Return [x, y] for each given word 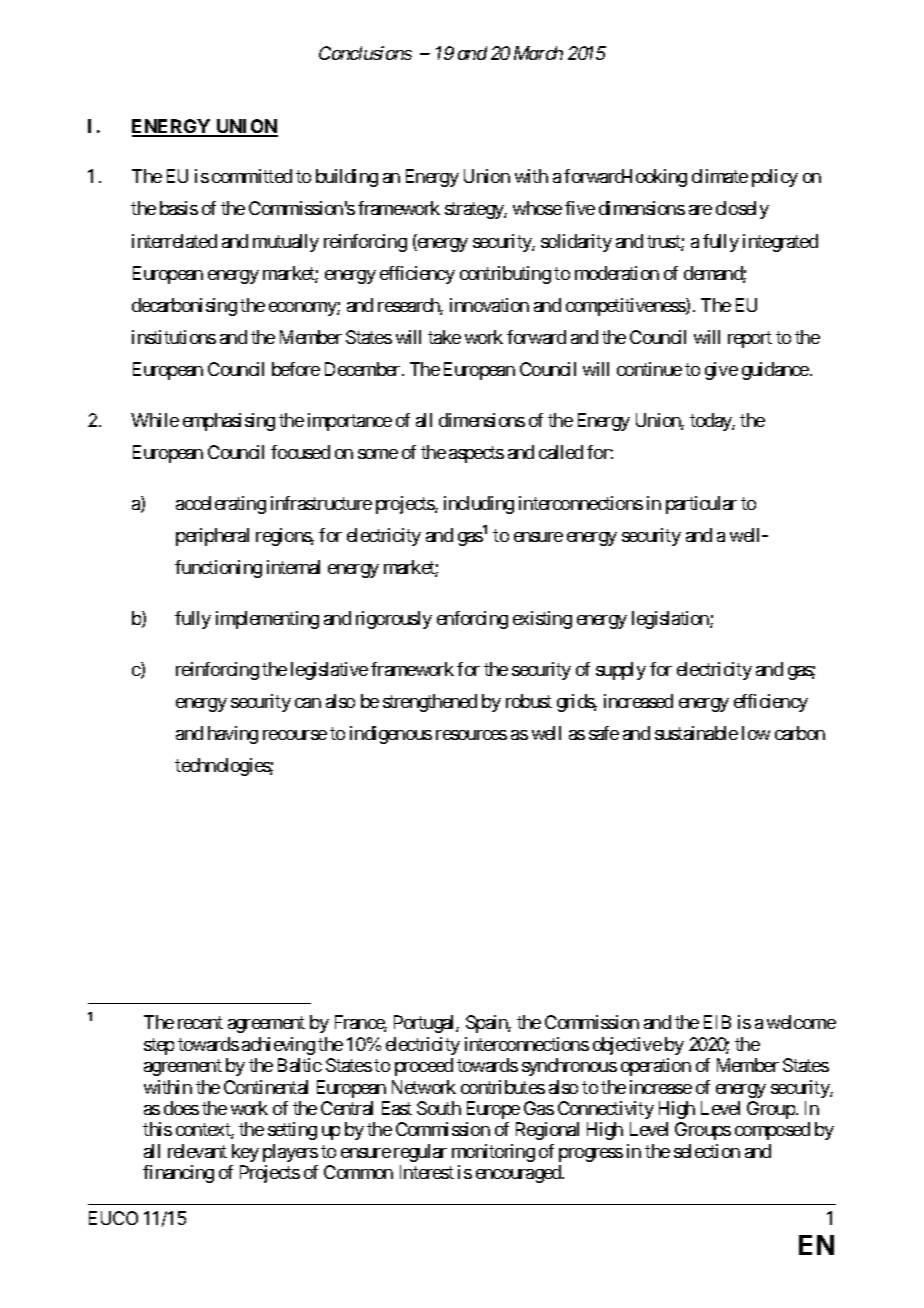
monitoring [493, 1153]
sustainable [696, 733]
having [233, 735]
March [538, 53]
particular [701, 505]
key [245, 1153]
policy [775, 178]
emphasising [229, 422]
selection [707, 1151]
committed [252, 176]
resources [471, 735]
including [479, 505]
